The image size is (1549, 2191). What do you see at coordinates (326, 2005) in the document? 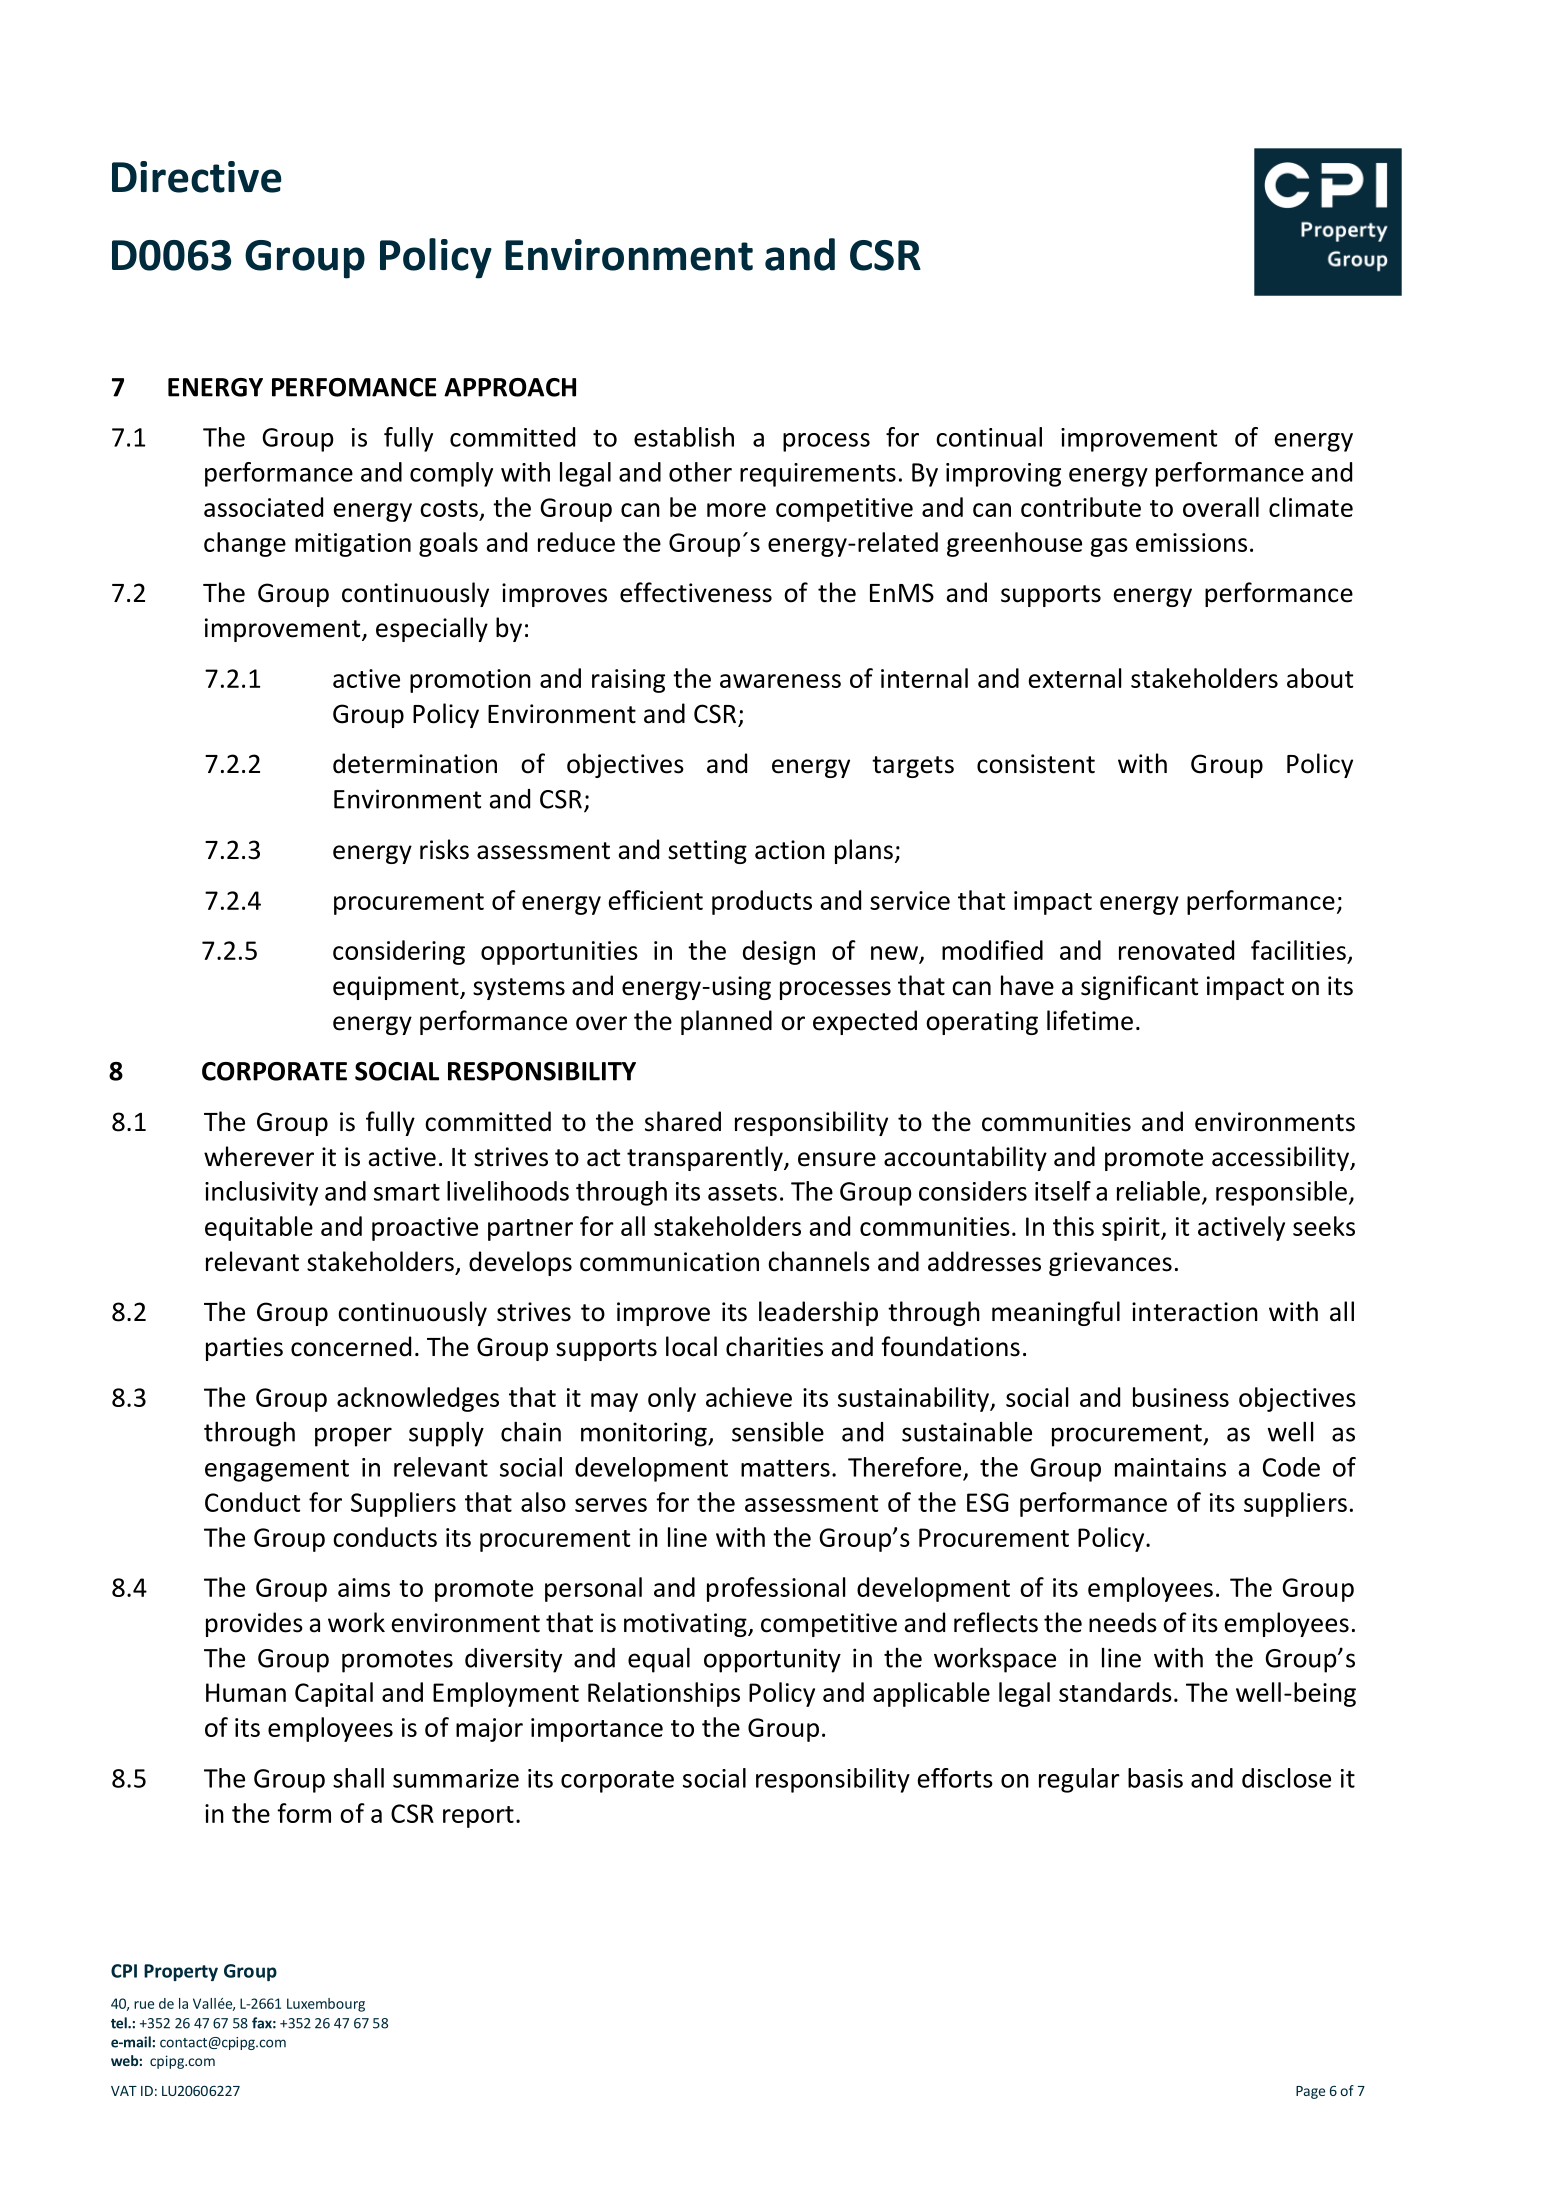
I see `Luxembourg` at bounding box center [326, 2005].
